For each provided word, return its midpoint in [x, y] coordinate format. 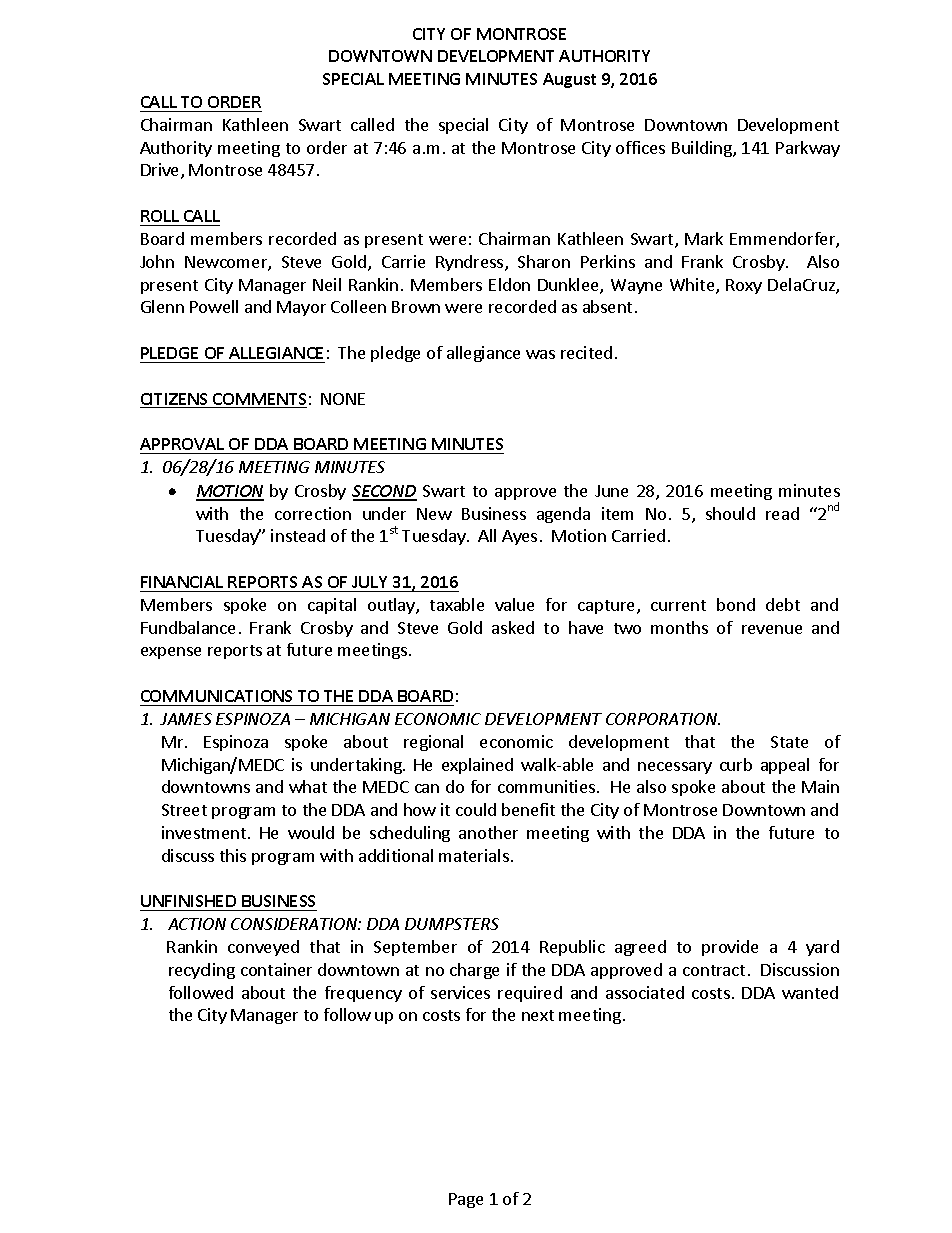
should [730, 513]
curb [736, 764]
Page [466, 1200]
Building [703, 149]
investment [205, 832]
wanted [810, 992]
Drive [161, 171]
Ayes [519, 537]
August [569, 80]
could [476, 809]
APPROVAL [182, 444]
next [538, 1015]
